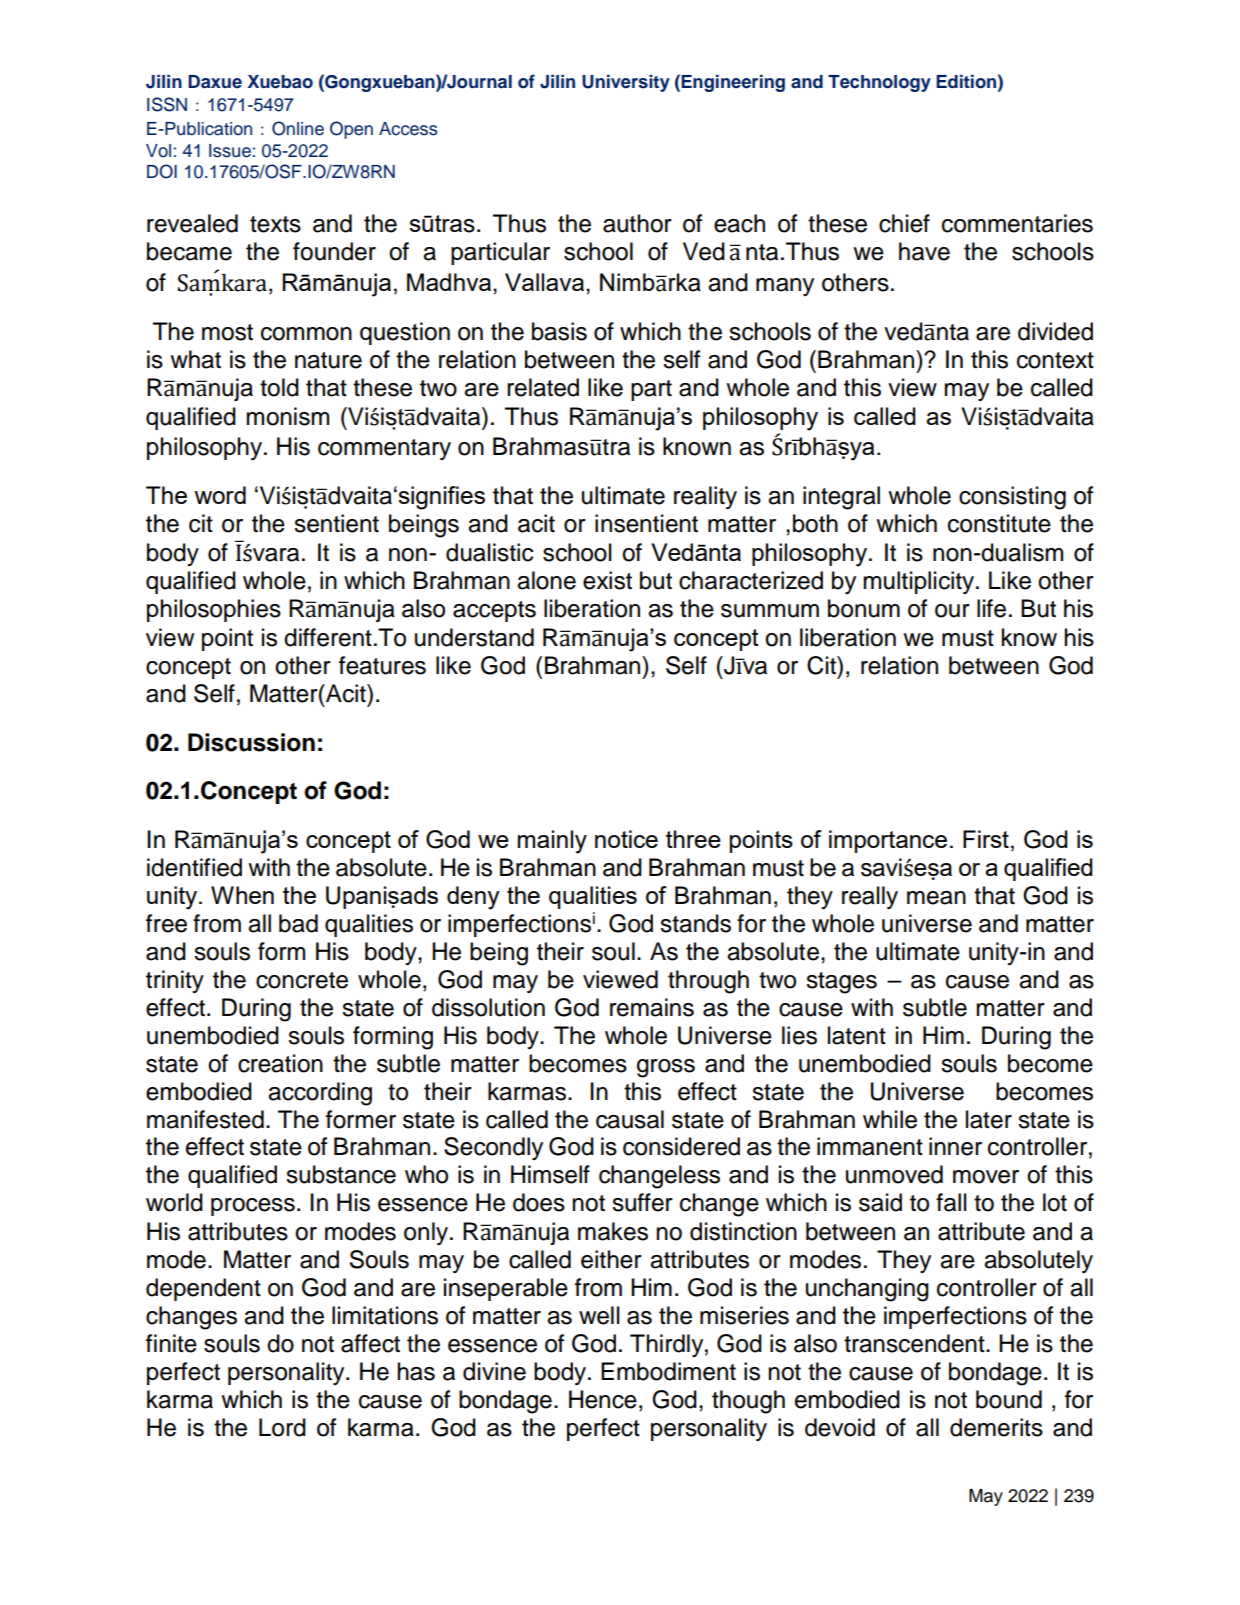 The width and height of the page is (1240, 1605). What do you see at coordinates (626, 83) in the page?
I see `University` at bounding box center [626, 83].
